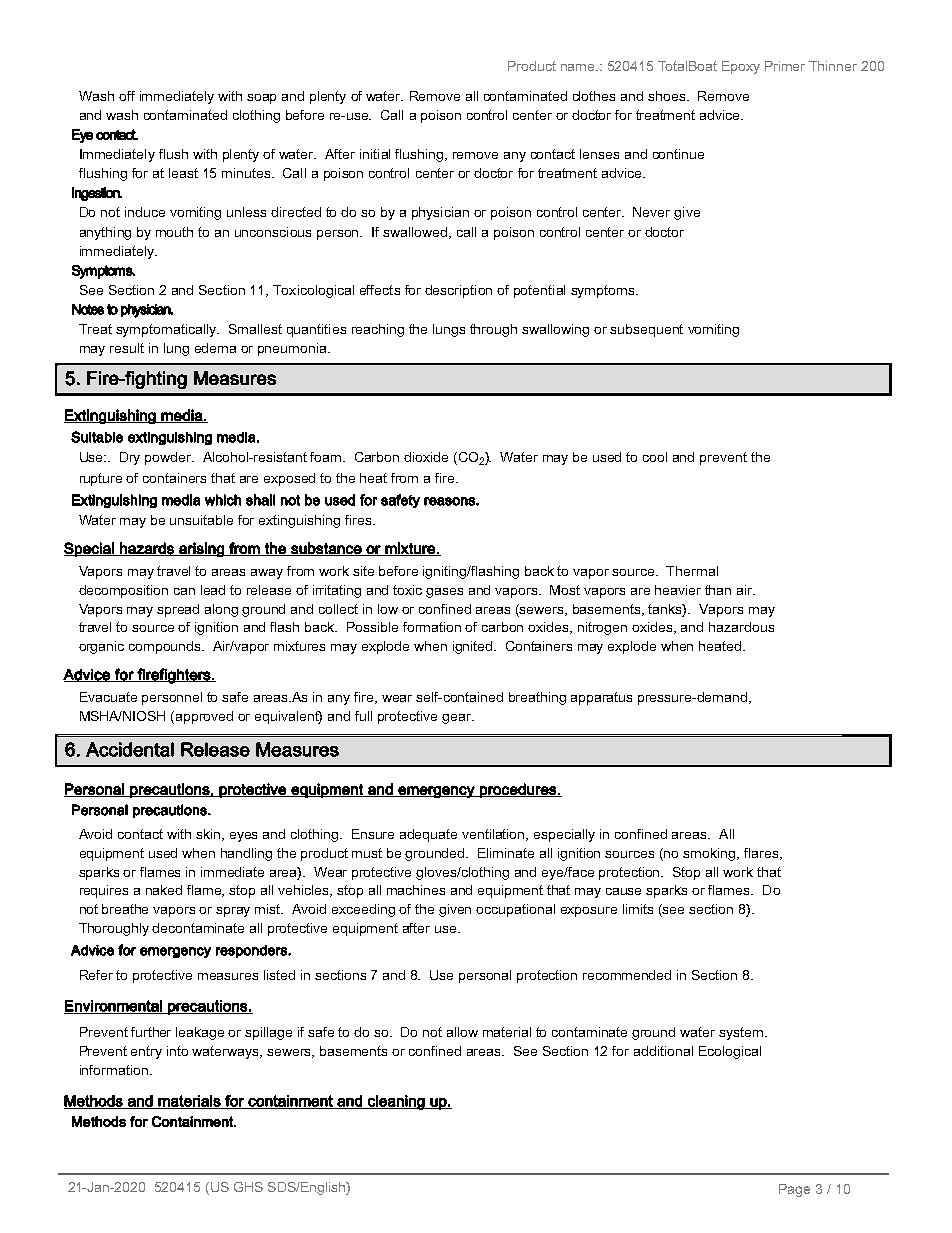 This screenshot has width=952, height=1233. I want to click on Epoxy, so click(741, 67).
